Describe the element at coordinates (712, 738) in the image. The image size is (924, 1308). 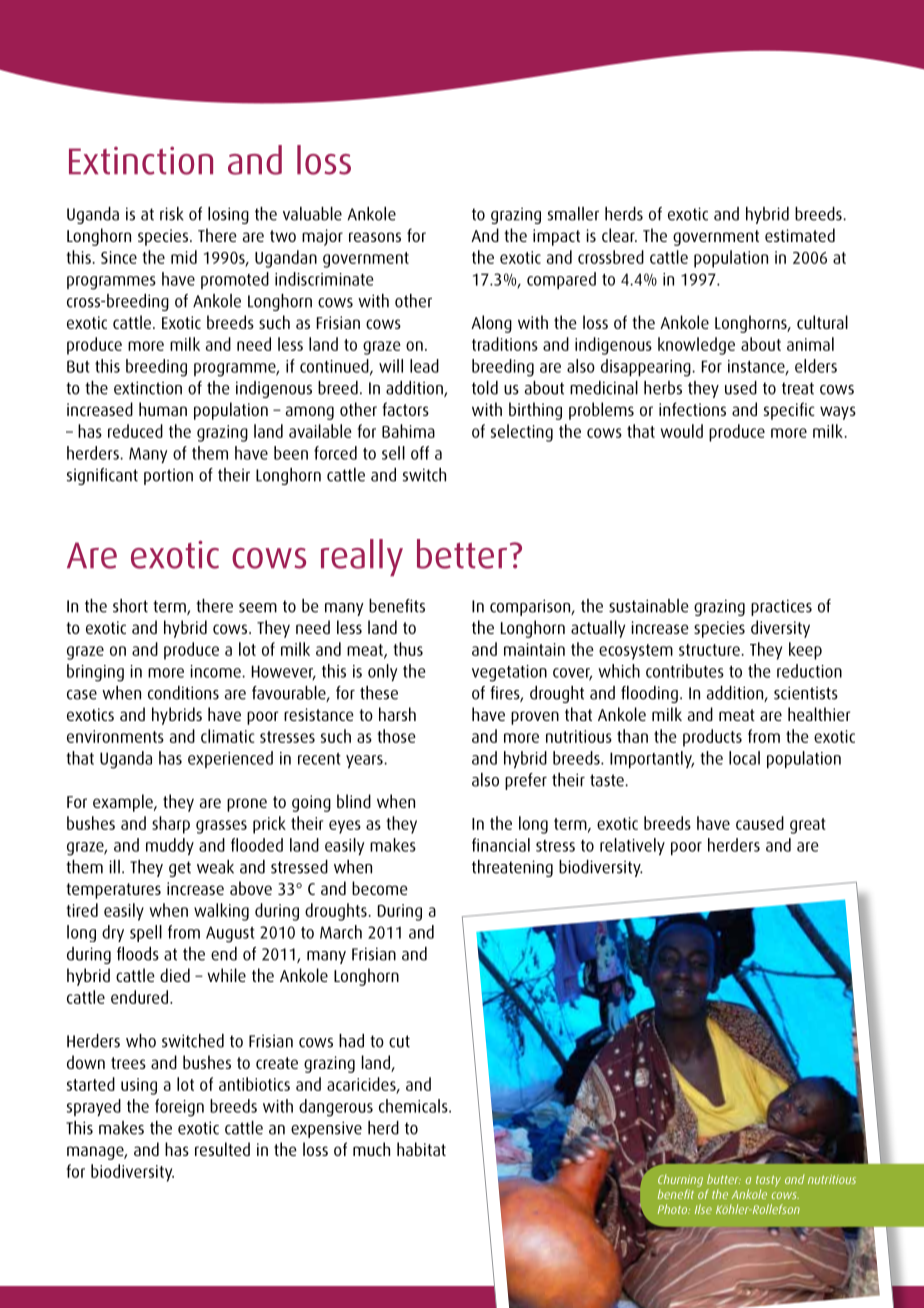
I see `products` at that location.
